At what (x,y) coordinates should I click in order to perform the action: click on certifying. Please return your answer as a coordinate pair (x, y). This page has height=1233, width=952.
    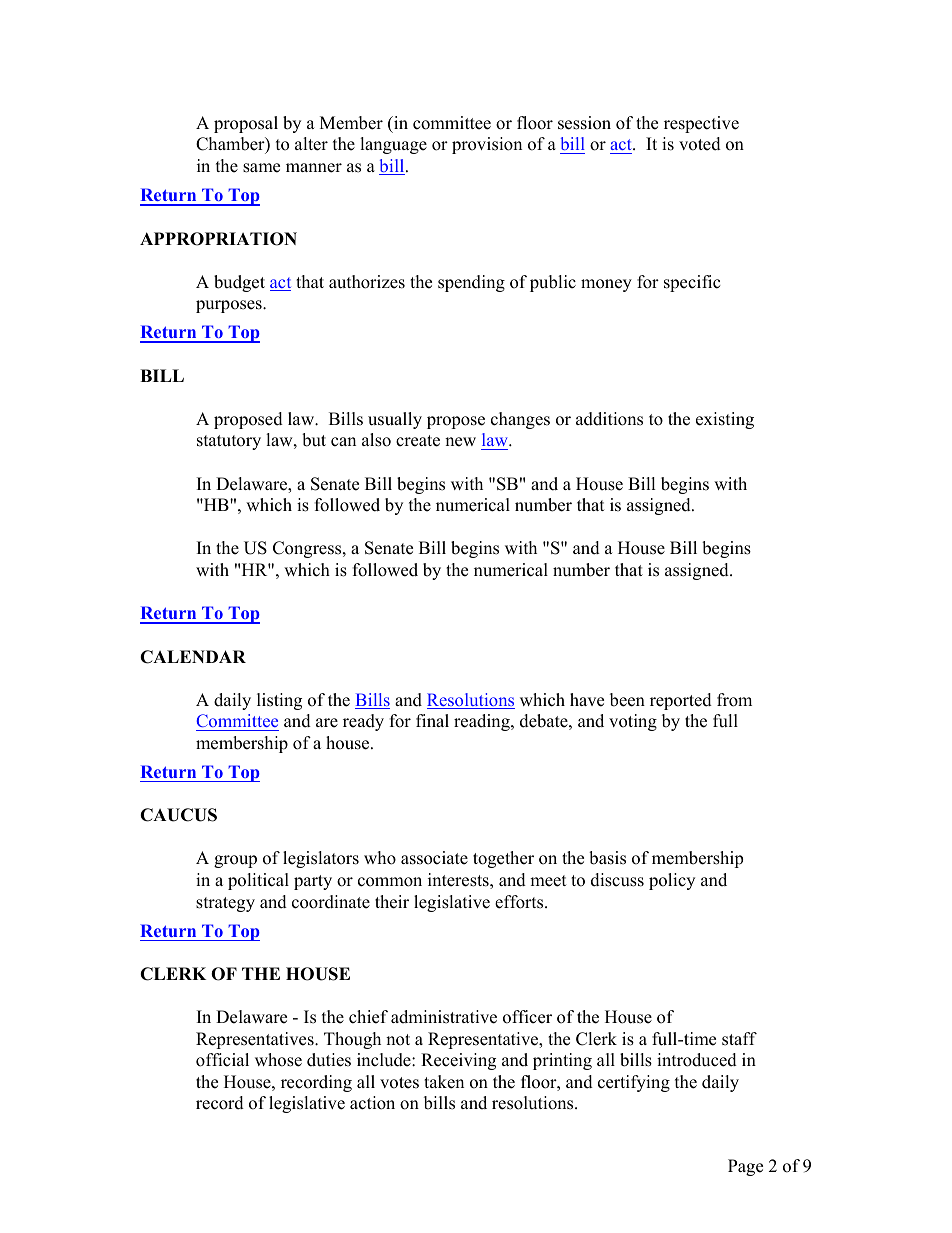
    Looking at the image, I should click on (634, 1083).
